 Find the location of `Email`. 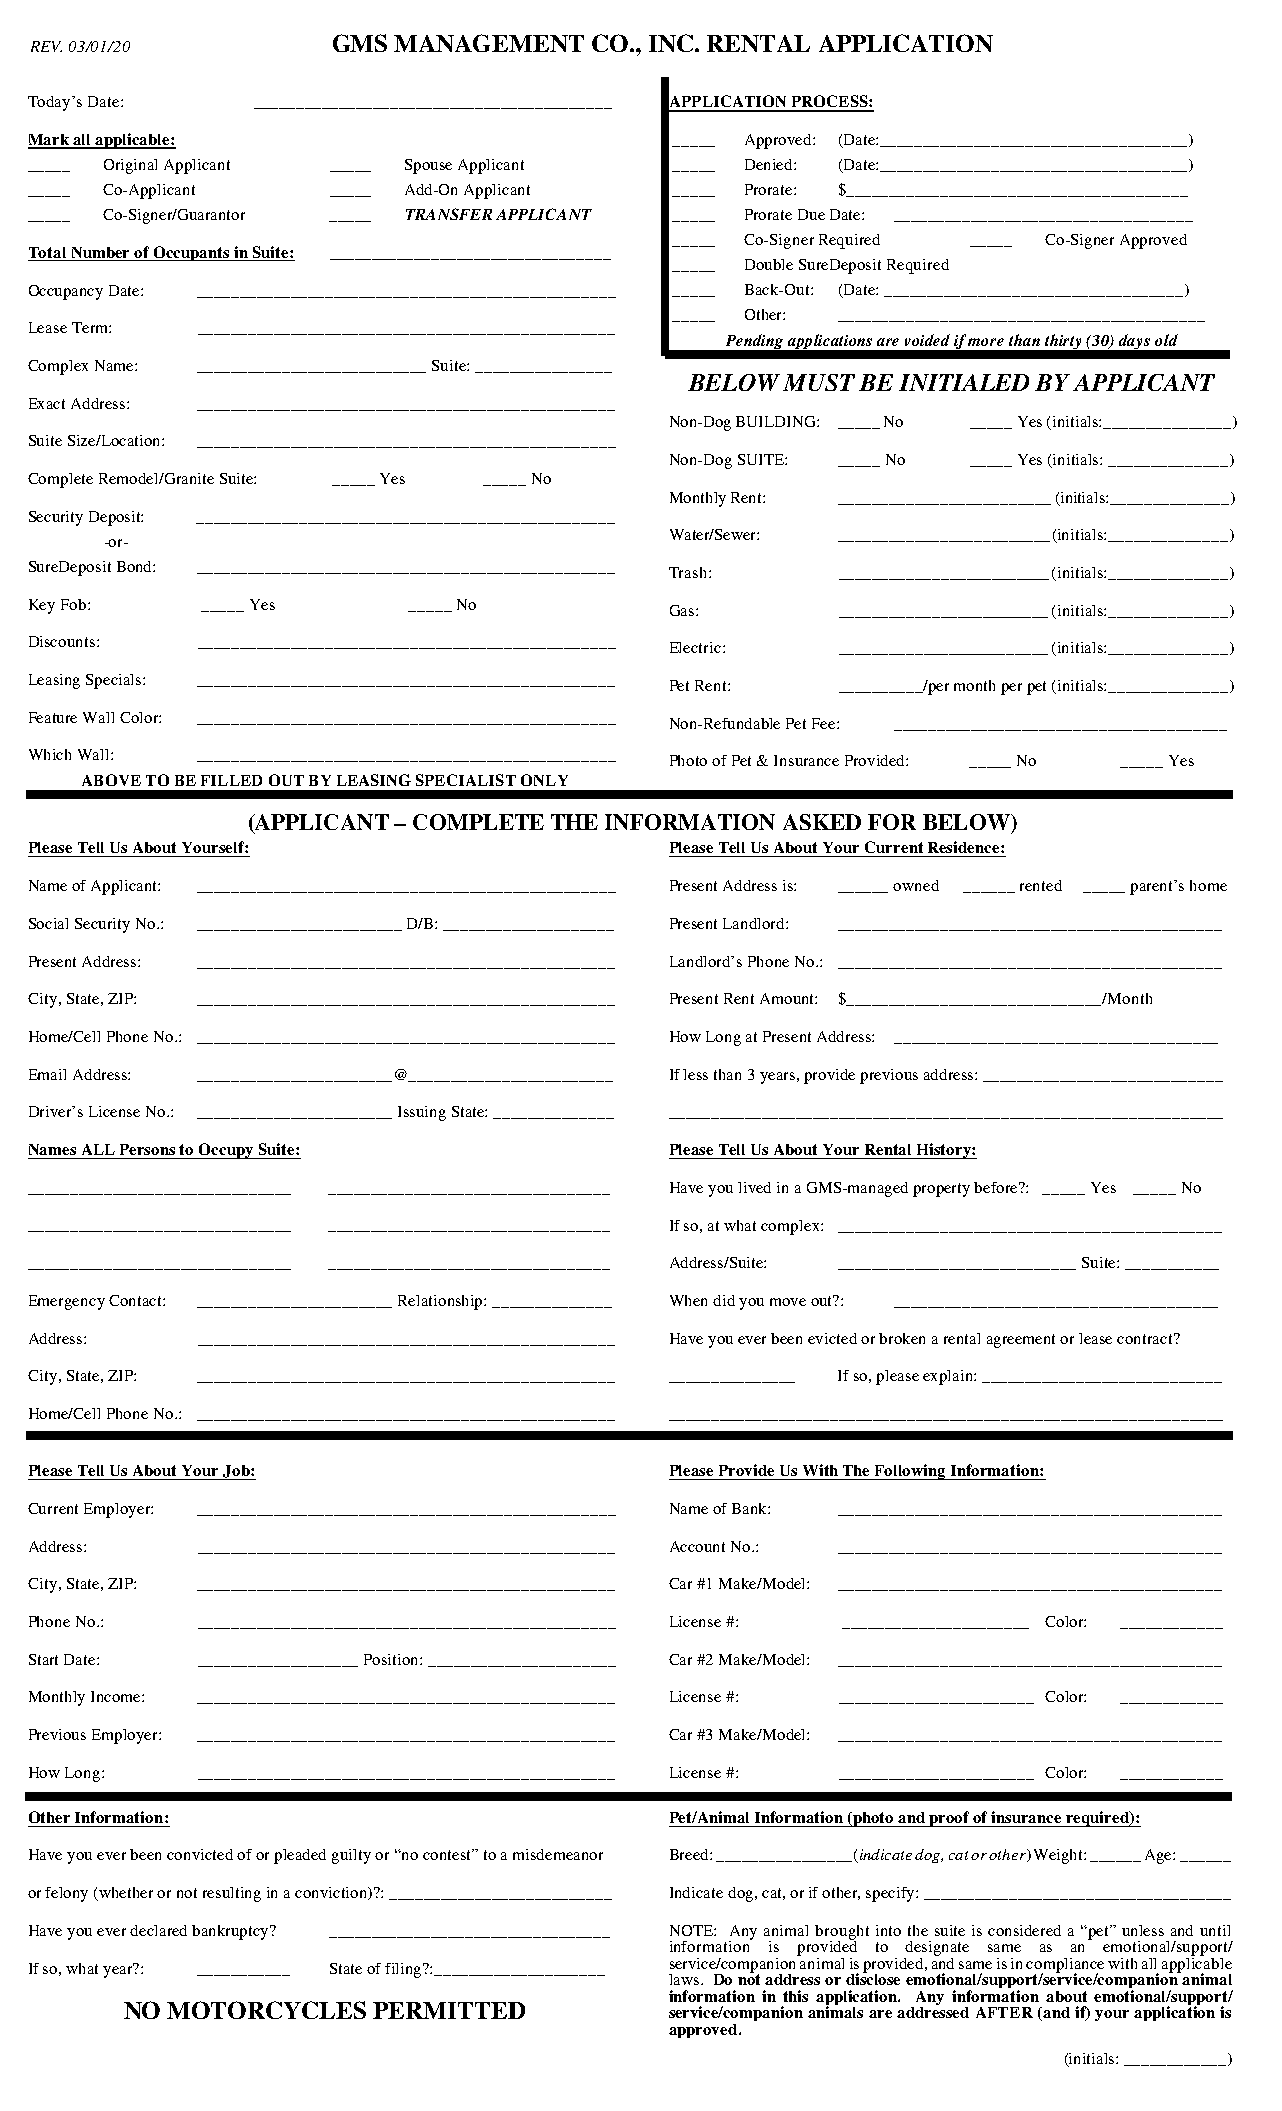

Email is located at coordinates (47, 1074).
